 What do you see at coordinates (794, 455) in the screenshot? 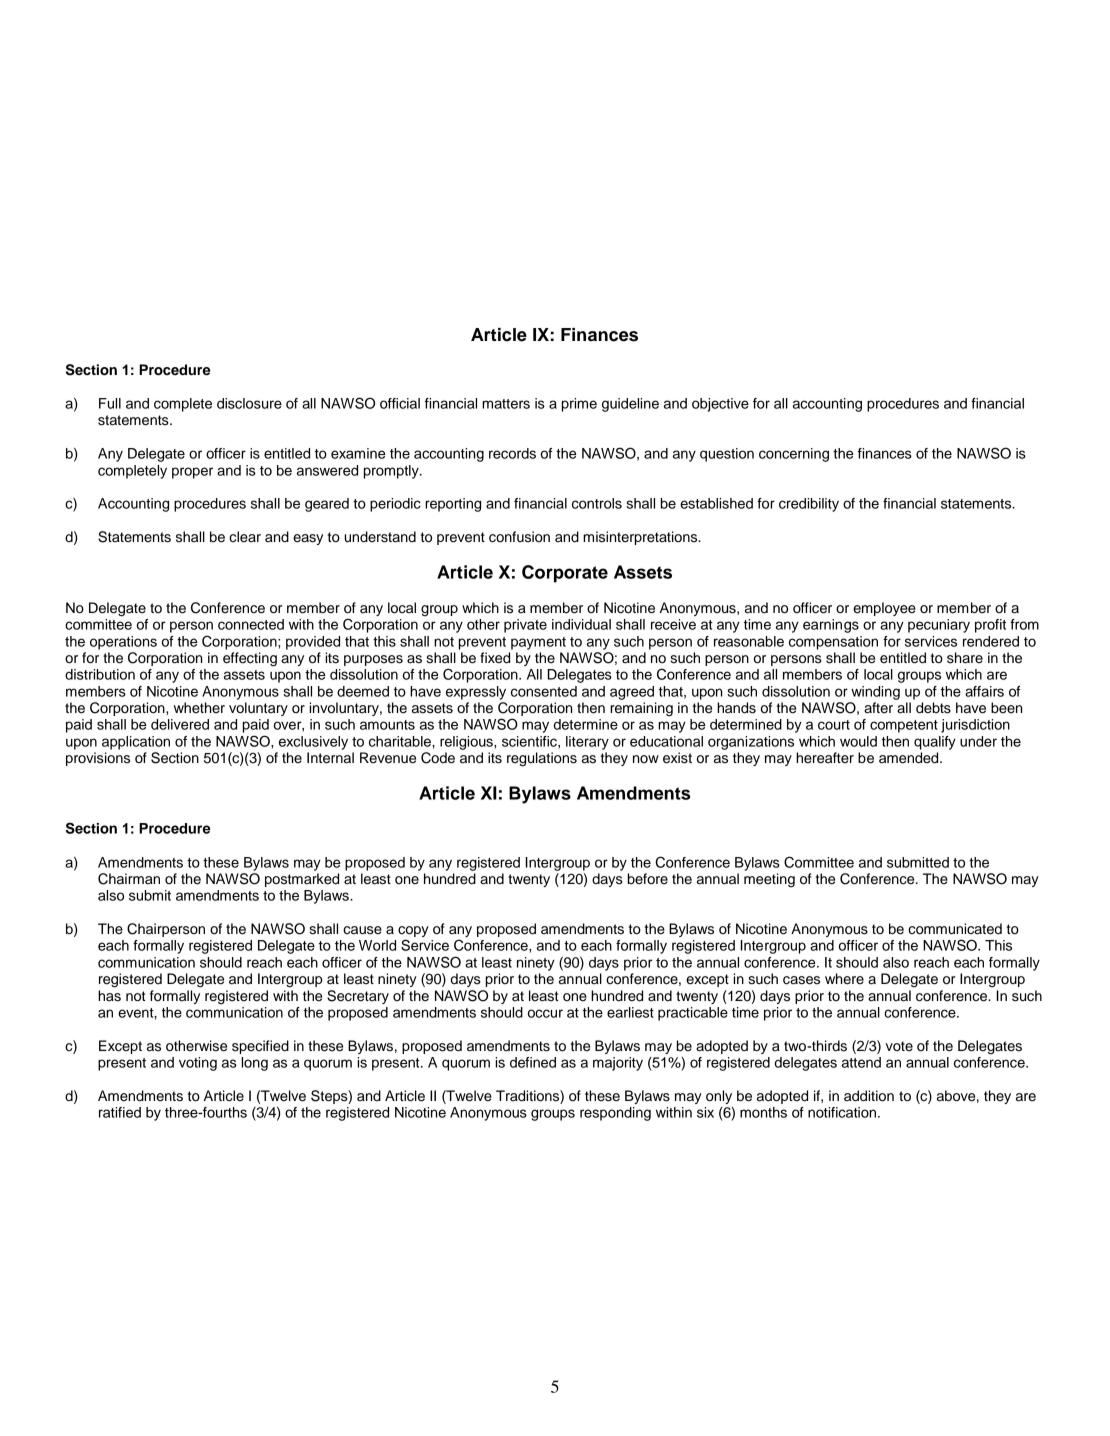
I see `concerning` at bounding box center [794, 455].
